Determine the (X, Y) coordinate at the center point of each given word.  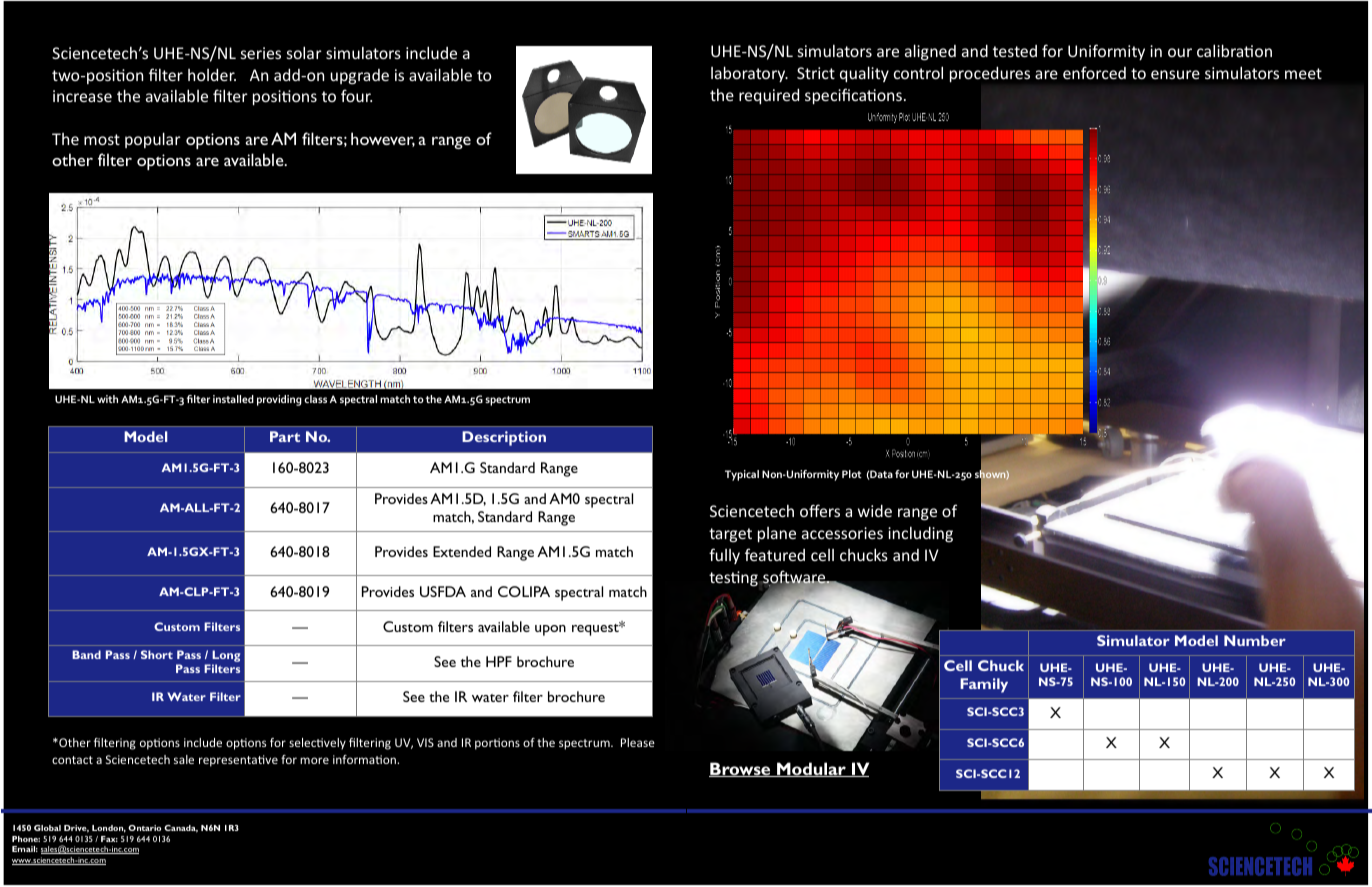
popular (153, 140)
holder (212, 75)
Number (1255, 640)
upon (550, 630)
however (383, 139)
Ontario (144, 828)
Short (157, 654)
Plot (852, 474)
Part (285, 436)
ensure (1175, 74)
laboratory (749, 74)
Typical (742, 475)
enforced (1094, 72)
